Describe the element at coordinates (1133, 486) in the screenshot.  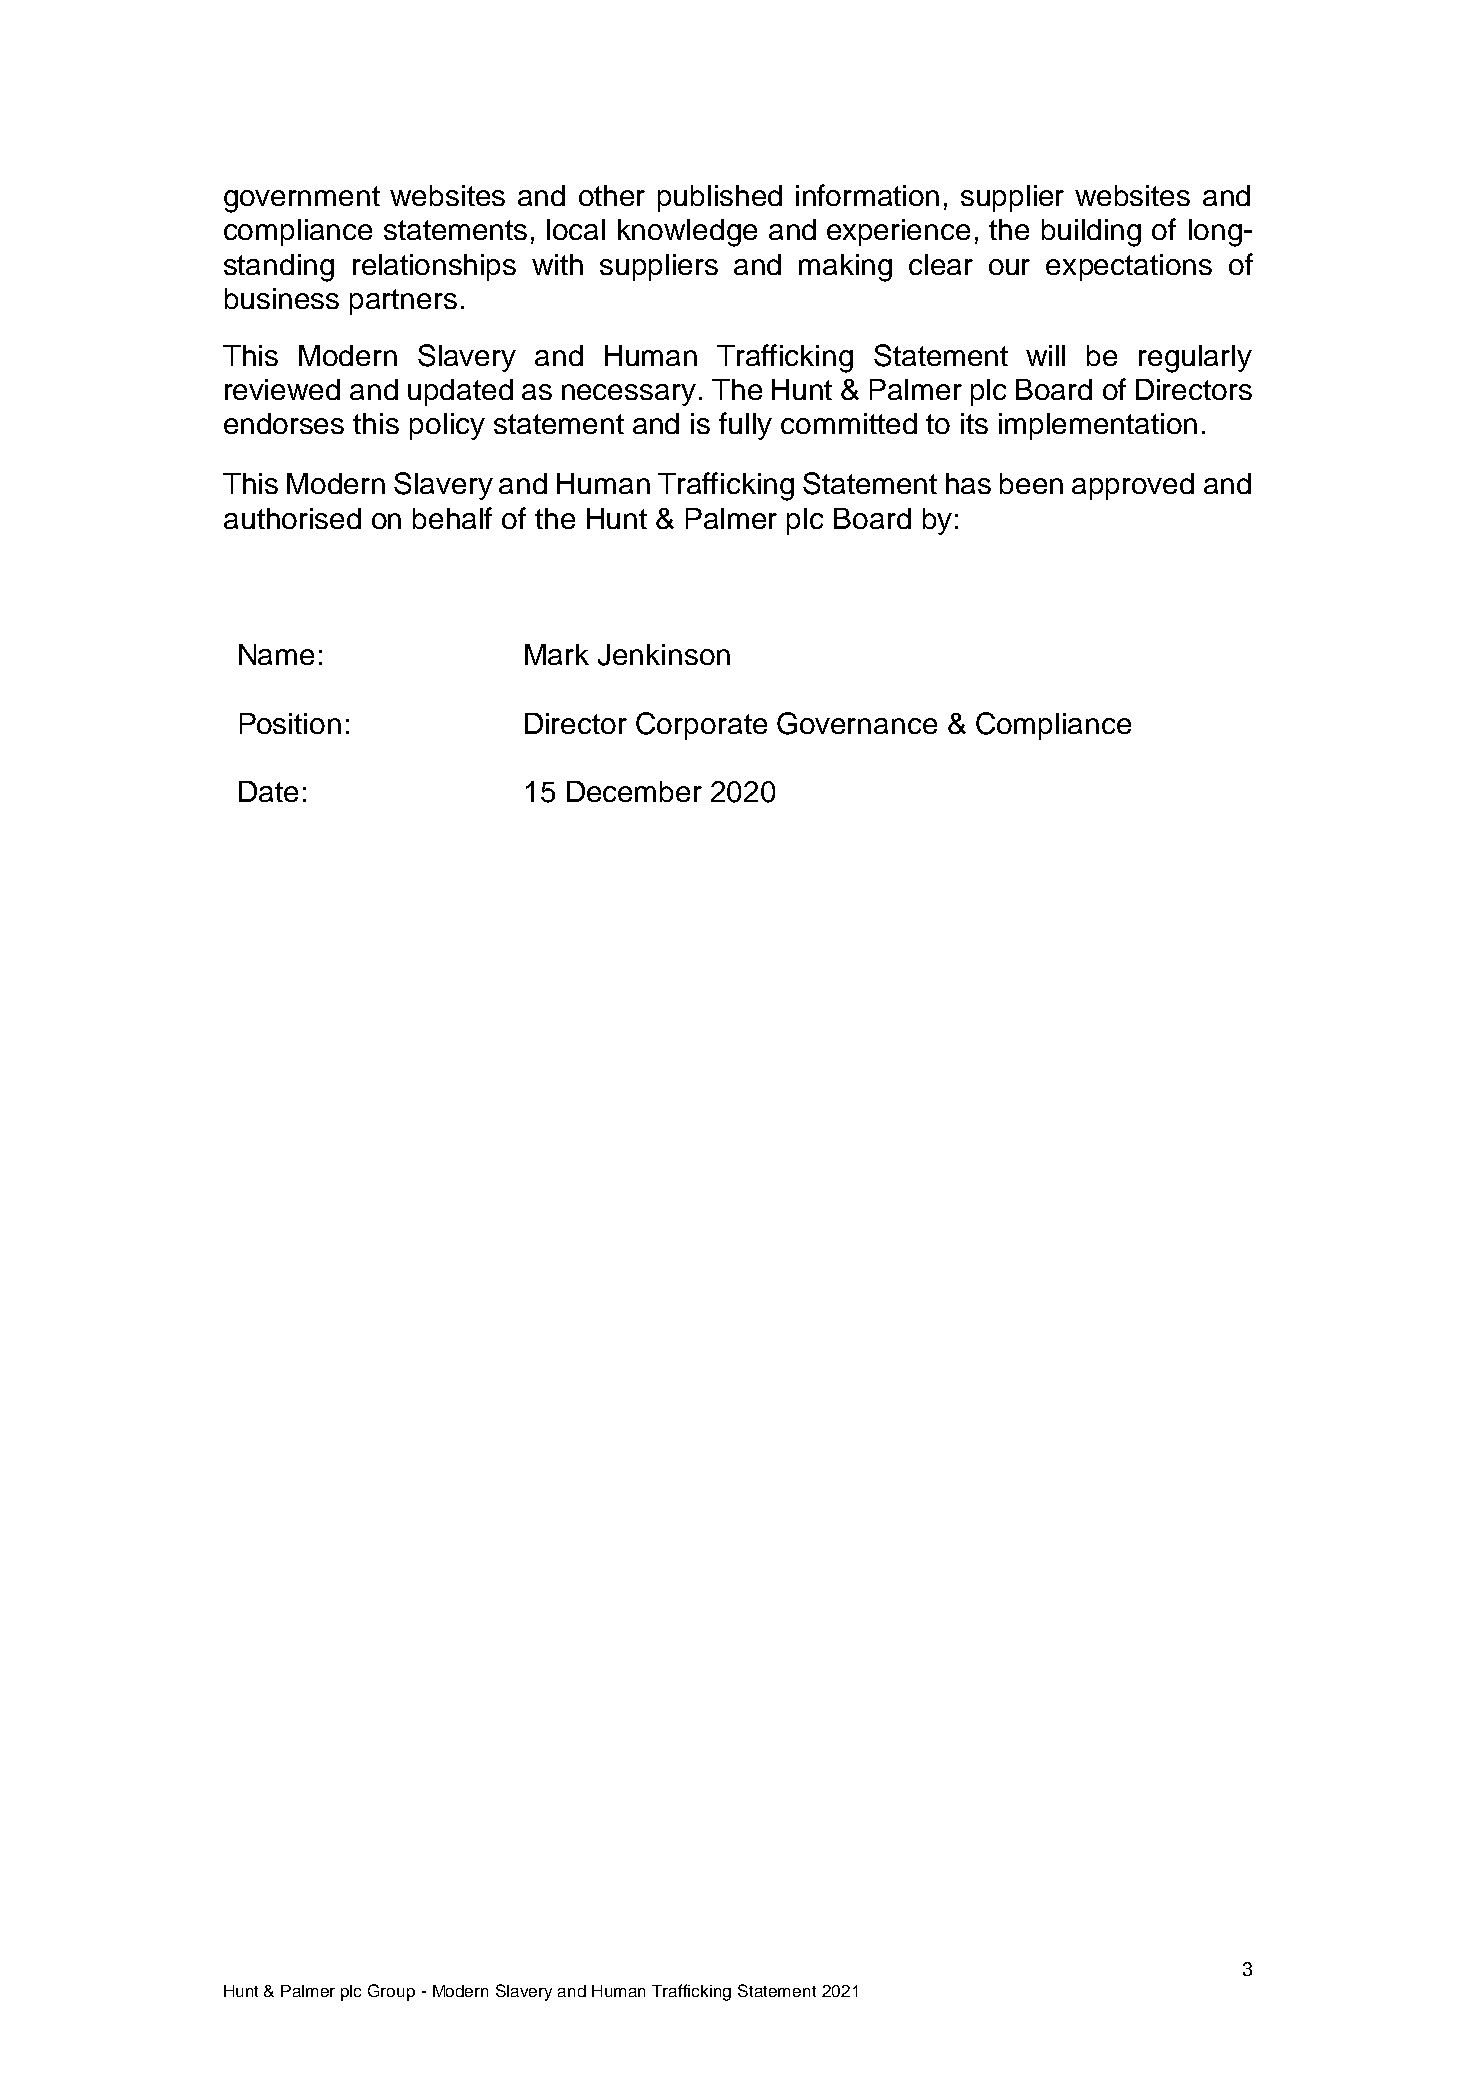
I see `approved` at that location.
